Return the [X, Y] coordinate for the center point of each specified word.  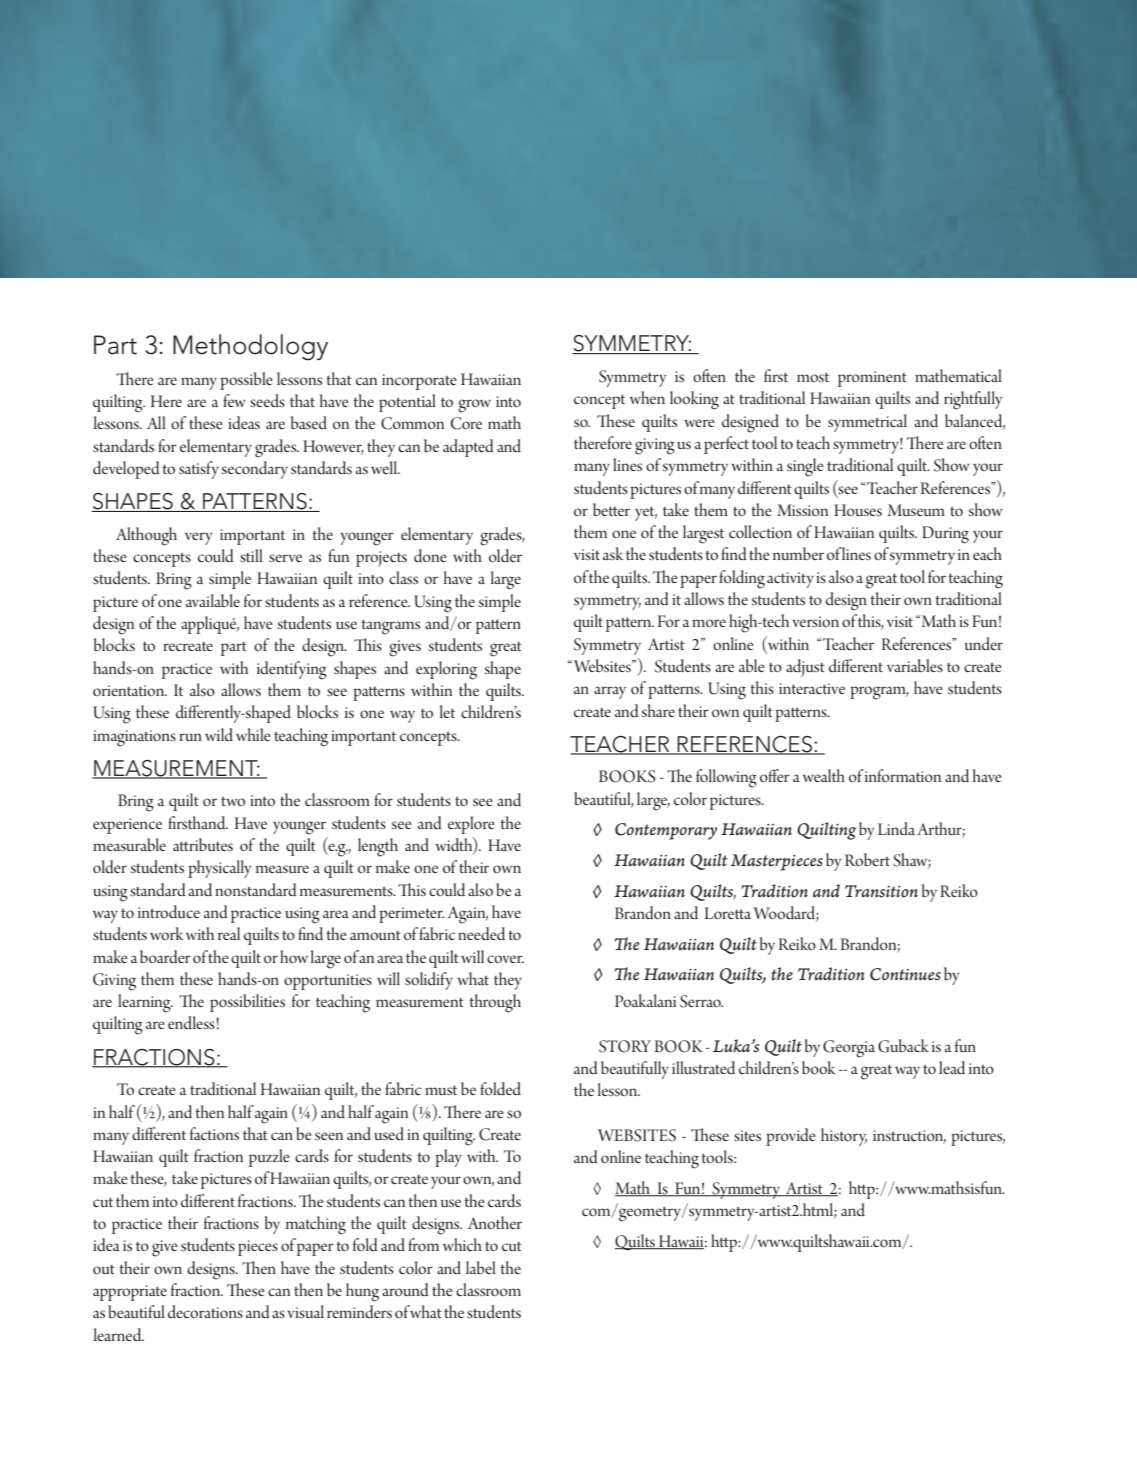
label [481, 1267]
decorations [205, 1311]
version [815, 621]
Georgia [849, 1049]
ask [613, 553]
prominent [872, 379]
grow [474, 406]
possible [246, 381]
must [441, 1090]
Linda [896, 828]
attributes [203, 844]
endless [192, 1022]
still [251, 555]
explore [471, 825]
